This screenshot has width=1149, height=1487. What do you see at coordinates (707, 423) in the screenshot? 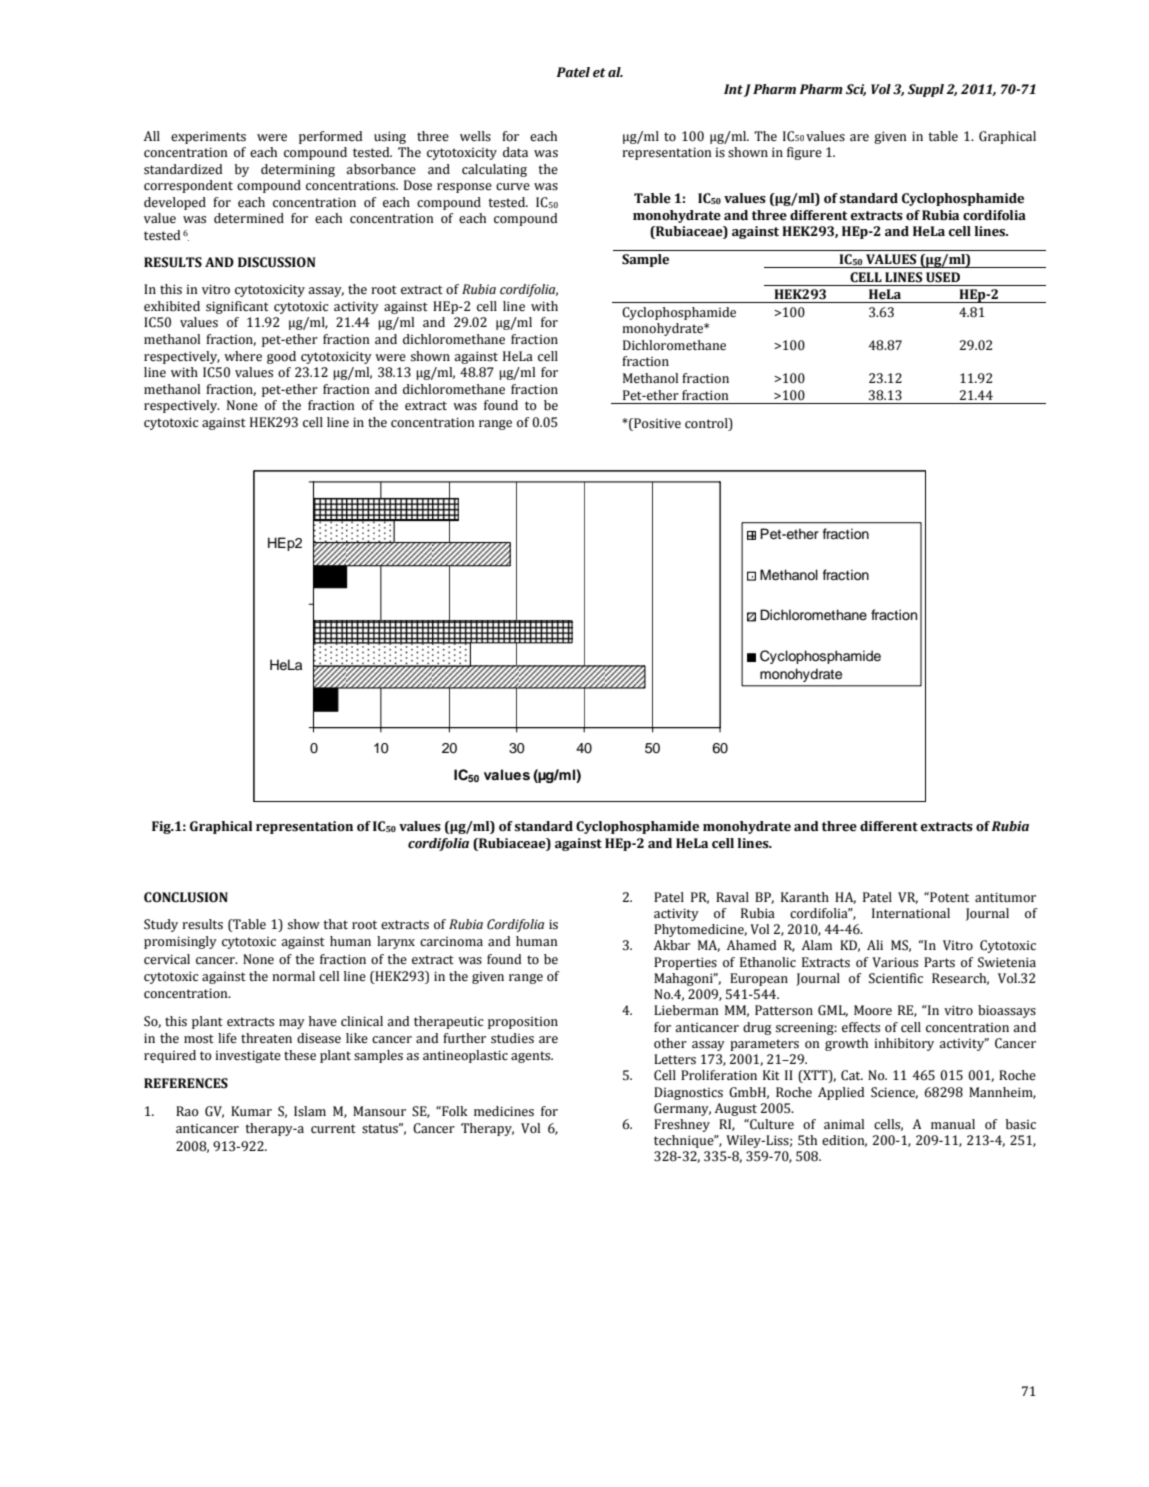
I see `control` at bounding box center [707, 423].
